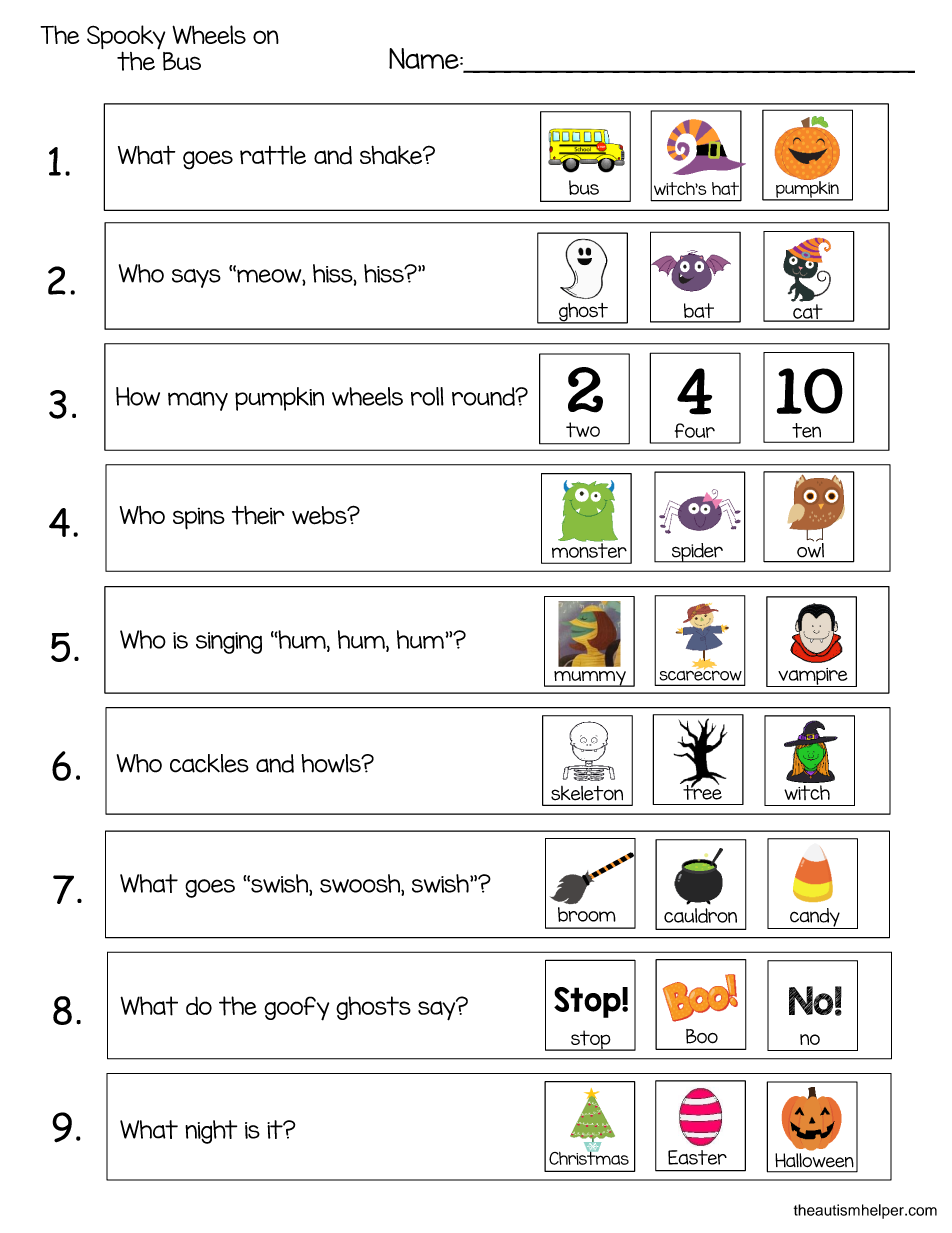 The width and height of the document is (952, 1233). What do you see at coordinates (211, 1132) in the document?
I see `night` at bounding box center [211, 1132].
